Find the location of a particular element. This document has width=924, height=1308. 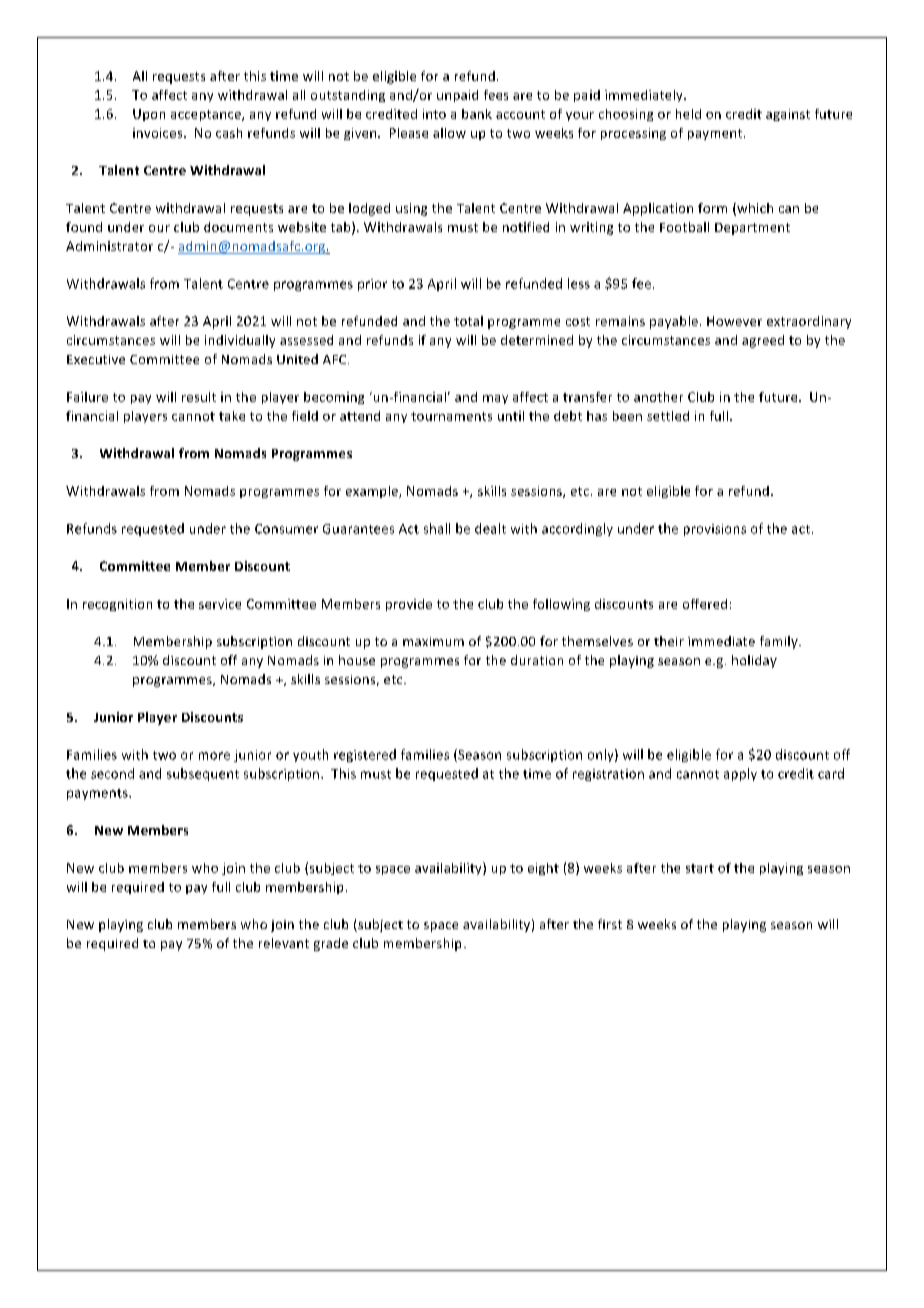

provisions is located at coordinates (715, 530).
